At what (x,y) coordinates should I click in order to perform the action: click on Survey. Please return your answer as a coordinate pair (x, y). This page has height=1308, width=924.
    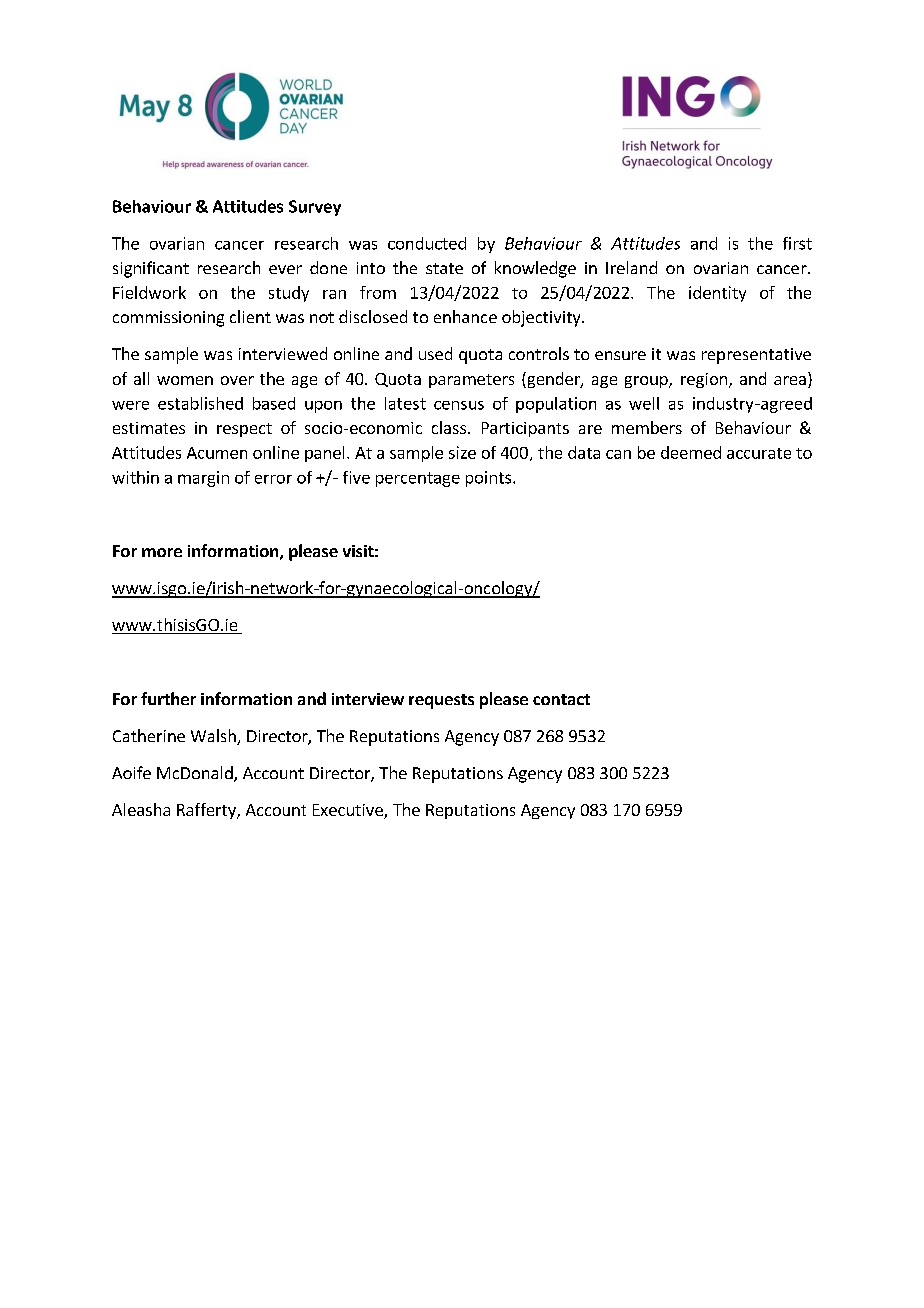
    Looking at the image, I should click on (315, 208).
